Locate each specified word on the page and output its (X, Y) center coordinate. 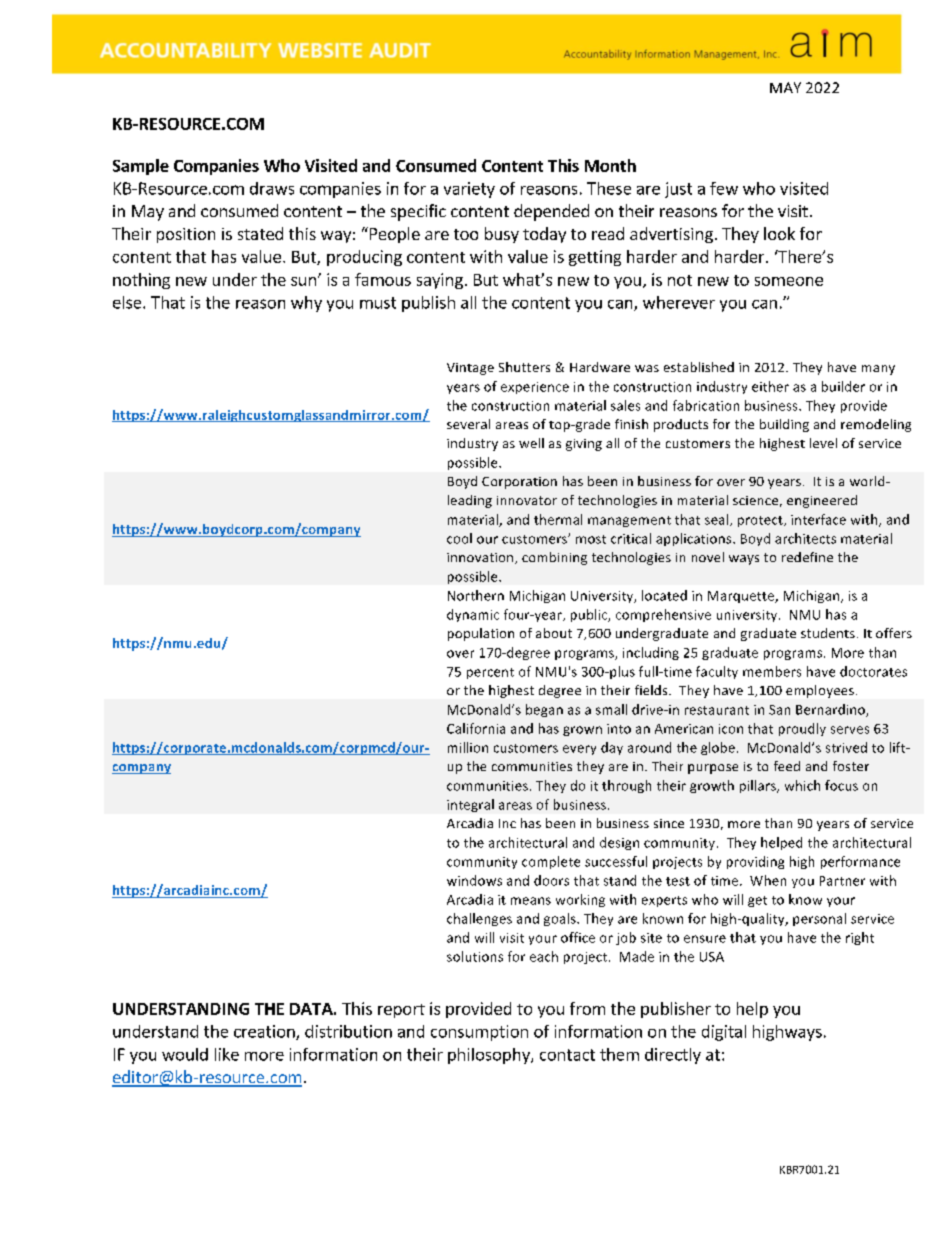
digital (724, 1033)
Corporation (519, 483)
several (468, 424)
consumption (479, 1033)
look (779, 233)
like (227, 1054)
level (823, 443)
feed (787, 766)
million (468, 747)
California (476, 728)
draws (272, 188)
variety (469, 190)
